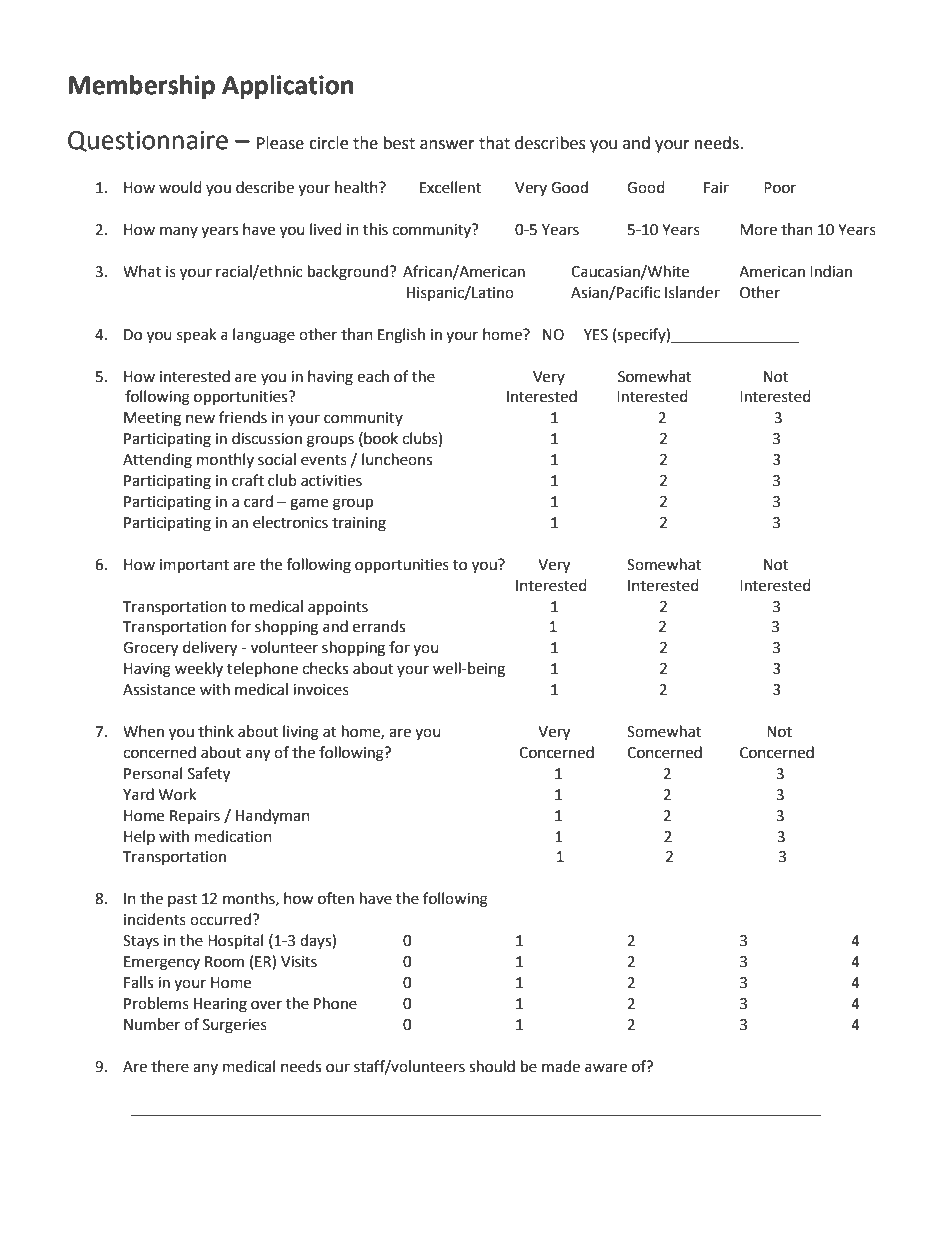 The height and width of the page is (1233, 952). Describe the element at coordinates (235, 1026) in the page. I see `Surgeries` at that location.
